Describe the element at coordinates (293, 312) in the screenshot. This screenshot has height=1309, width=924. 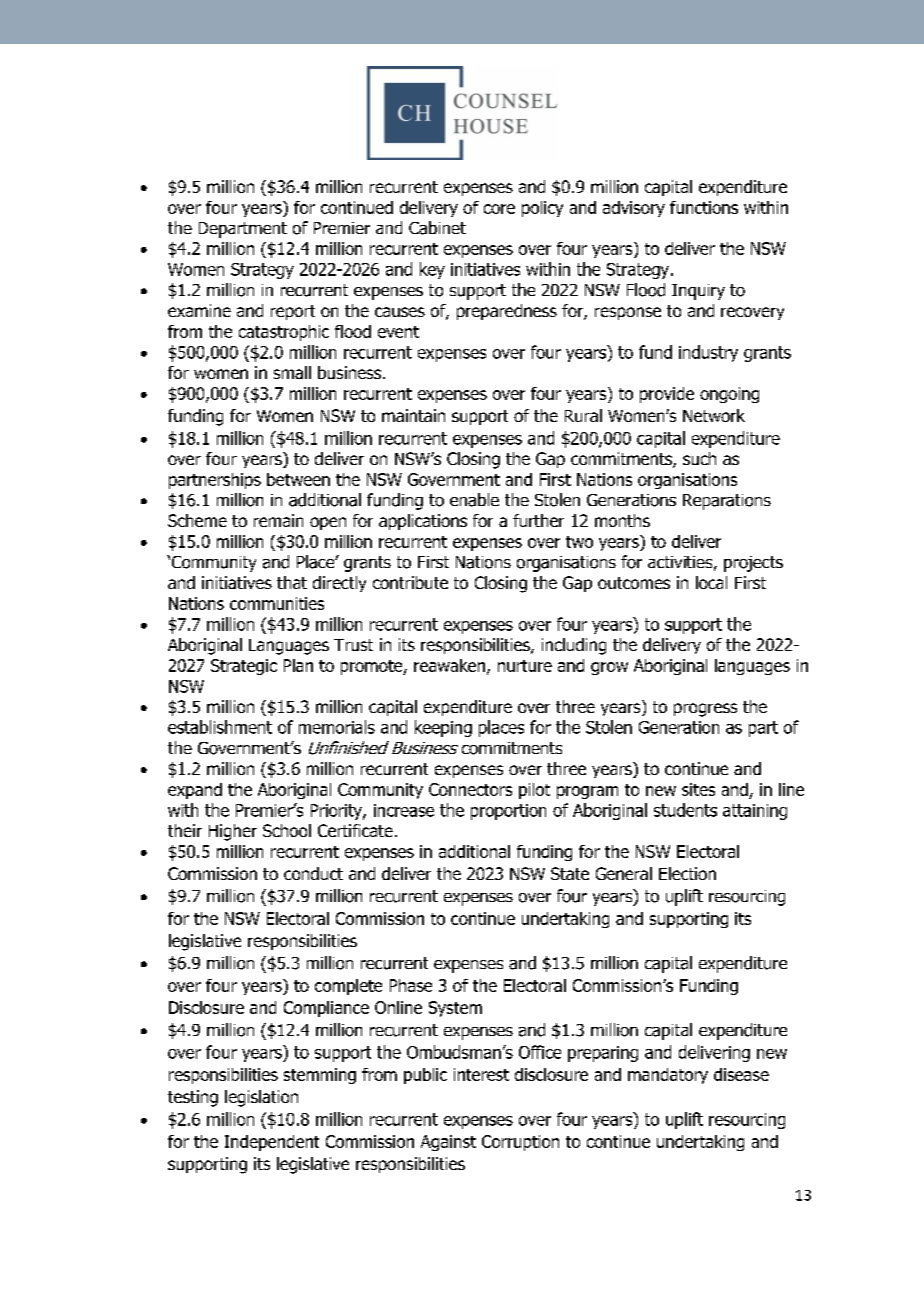
I see `report` at that location.
